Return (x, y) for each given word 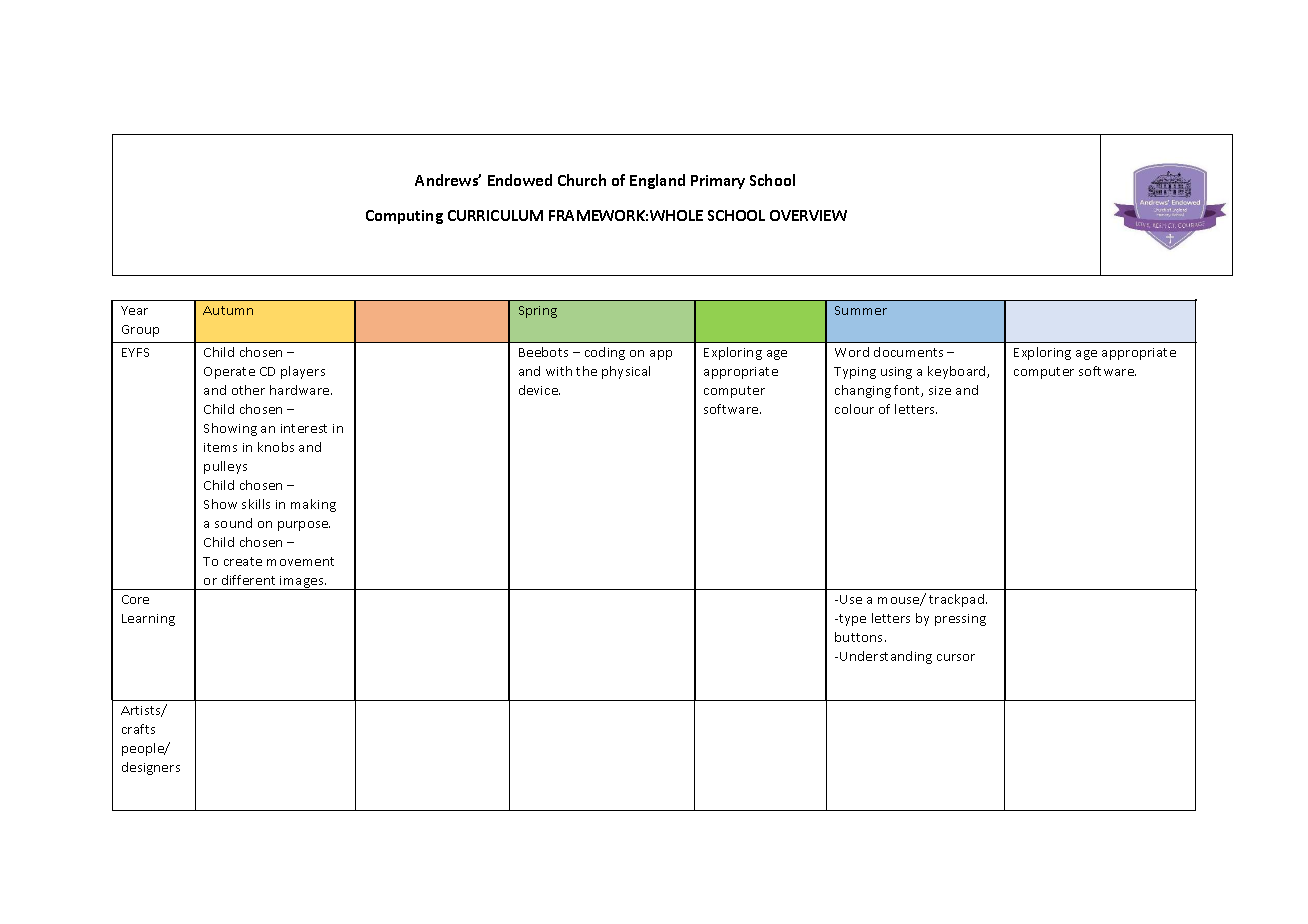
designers (151, 768)
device (539, 390)
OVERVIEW (808, 215)
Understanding (886, 657)
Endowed (520, 180)
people (144, 749)
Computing (404, 217)
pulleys (225, 467)
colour (854, 409)
